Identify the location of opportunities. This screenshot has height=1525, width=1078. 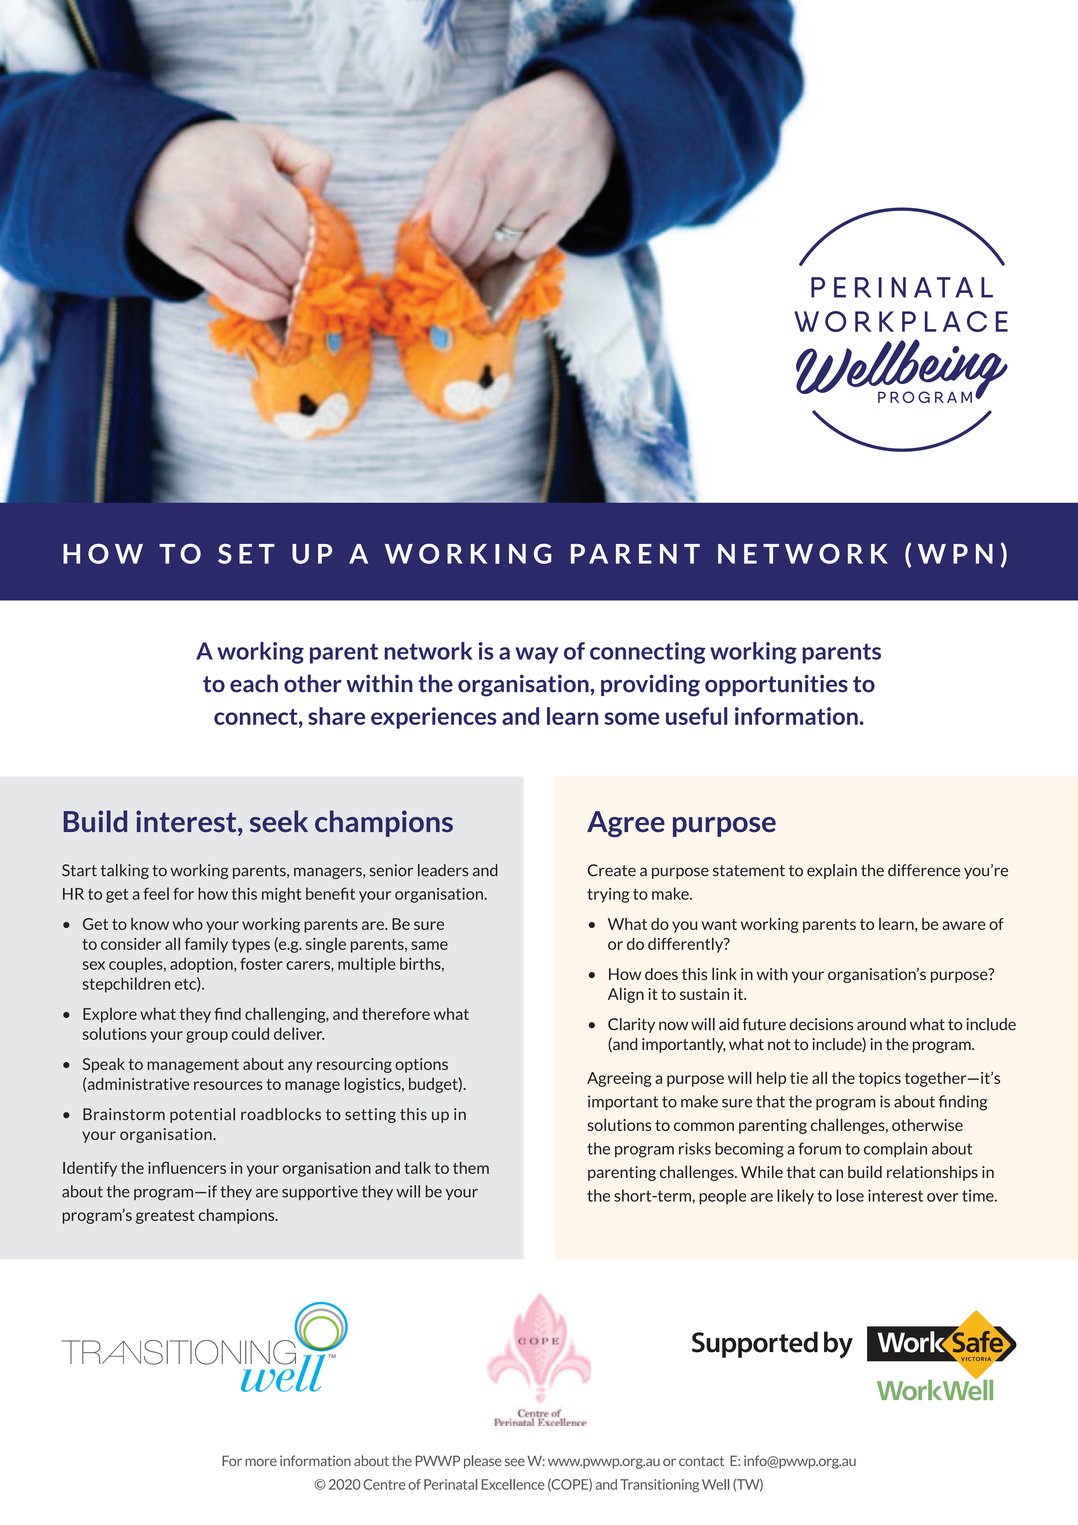
(776, 685).
